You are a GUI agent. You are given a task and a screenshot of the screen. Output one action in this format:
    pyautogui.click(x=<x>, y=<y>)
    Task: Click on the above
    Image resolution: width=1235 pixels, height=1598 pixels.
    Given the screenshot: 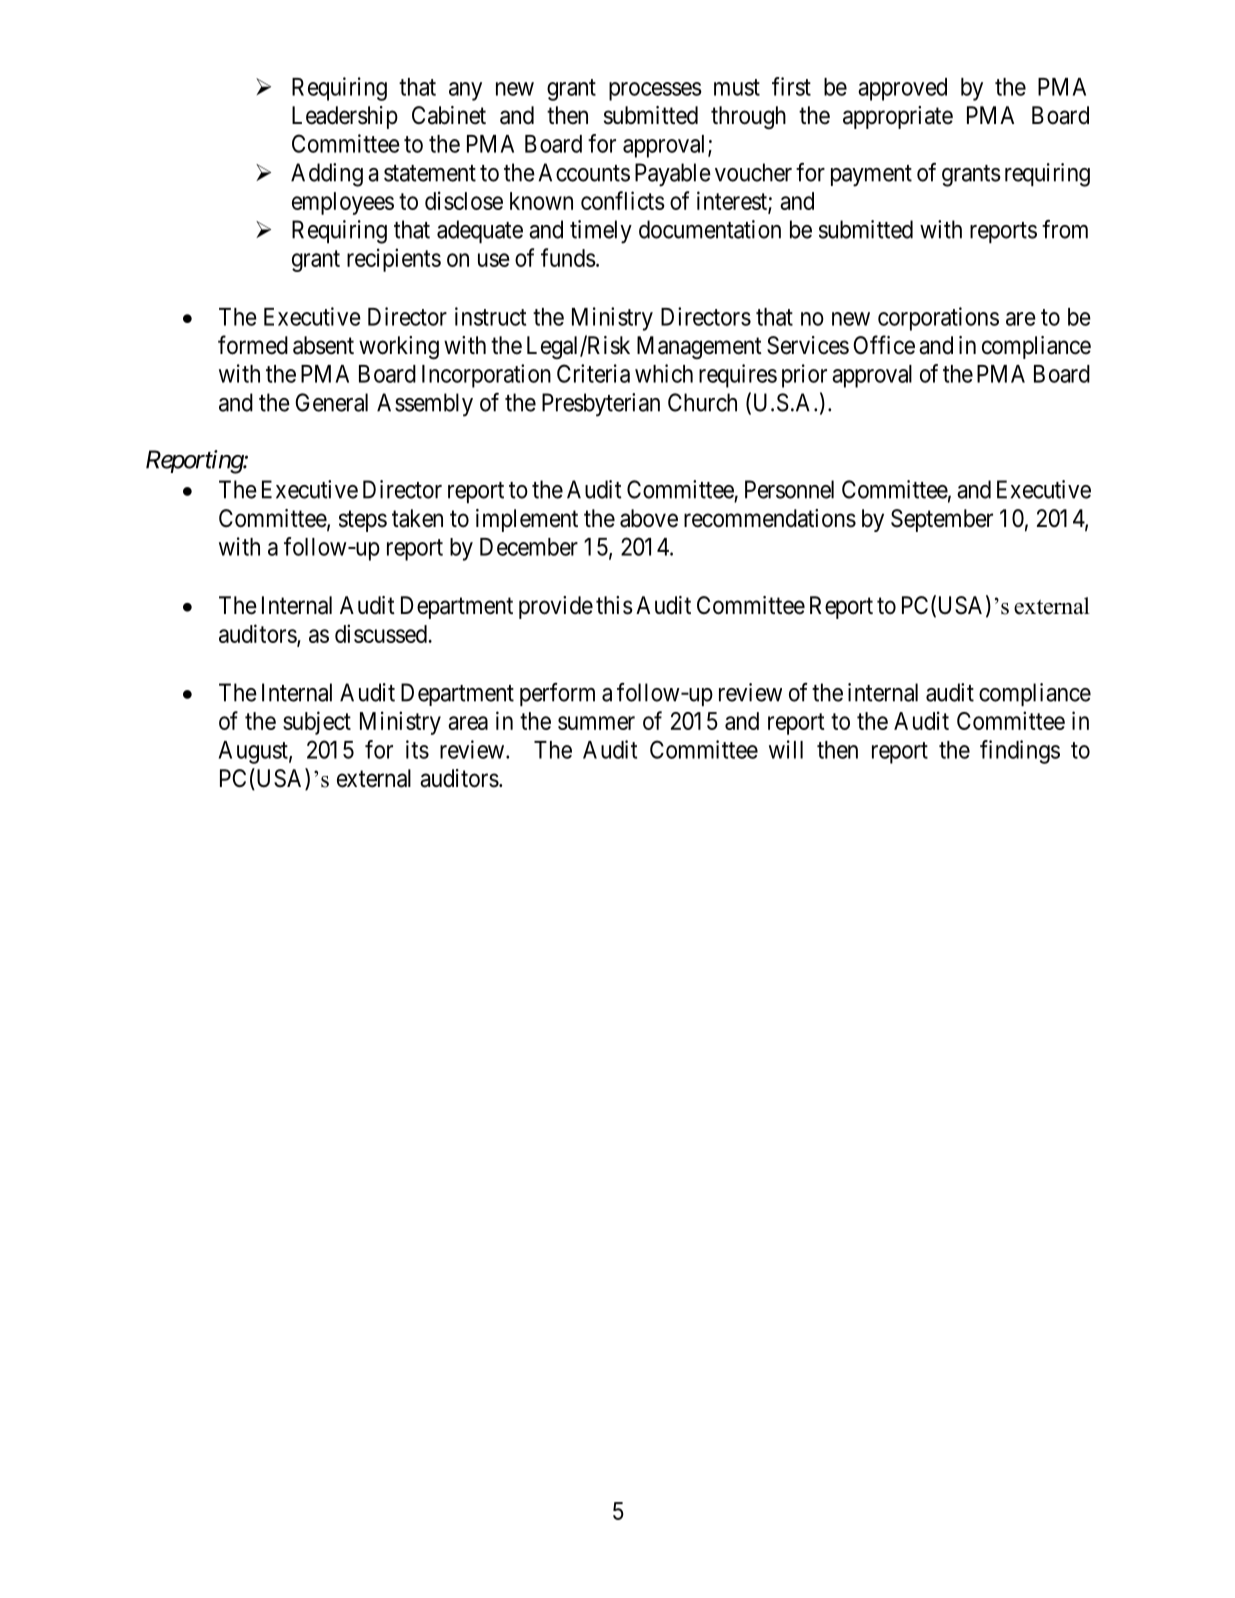 What is the action you would take?
    pyautogui.click(x=649, y=518)
